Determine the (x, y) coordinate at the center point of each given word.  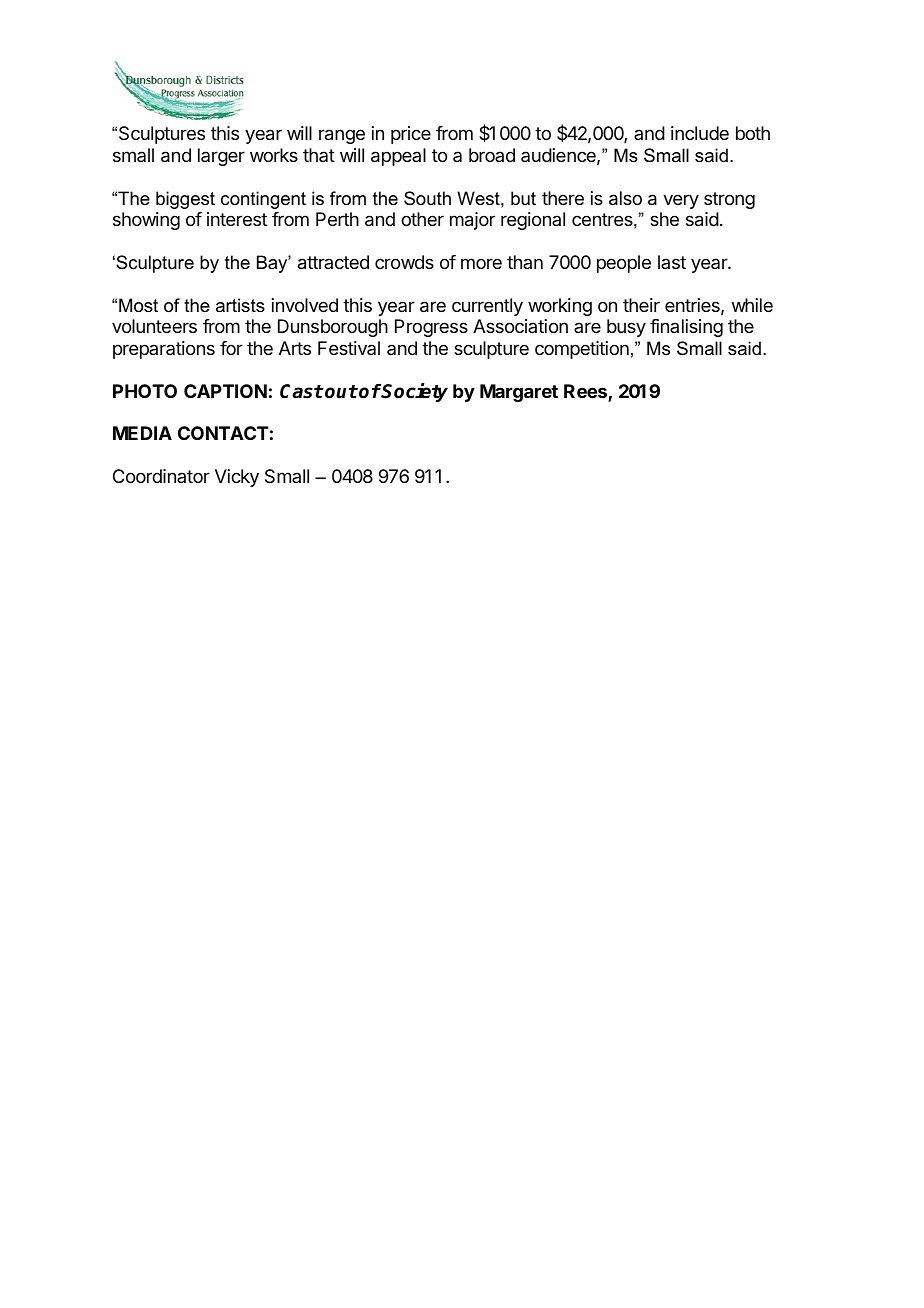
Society (414, 392)
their (641, 305)
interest (237, 219)
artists (240, 305)
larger (221, 157)
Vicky (237, 478)
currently (487, 307)
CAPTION (225, 391)
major (472, 221)
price (411, 135)
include (700, 133)
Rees (586, 392)
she (664, 219)
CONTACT (223, 433)
